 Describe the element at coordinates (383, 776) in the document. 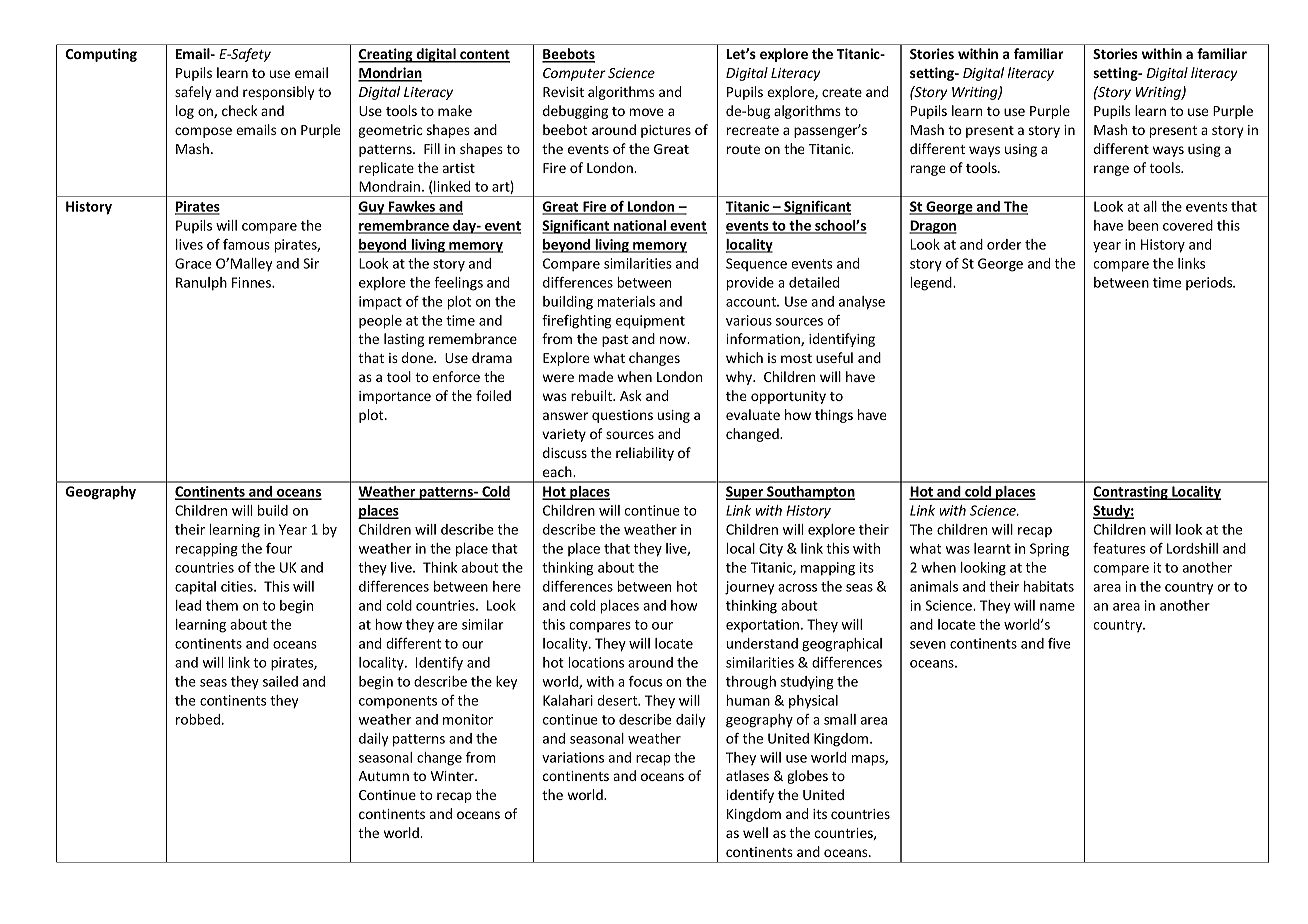

I see `Autumn` at that location.
